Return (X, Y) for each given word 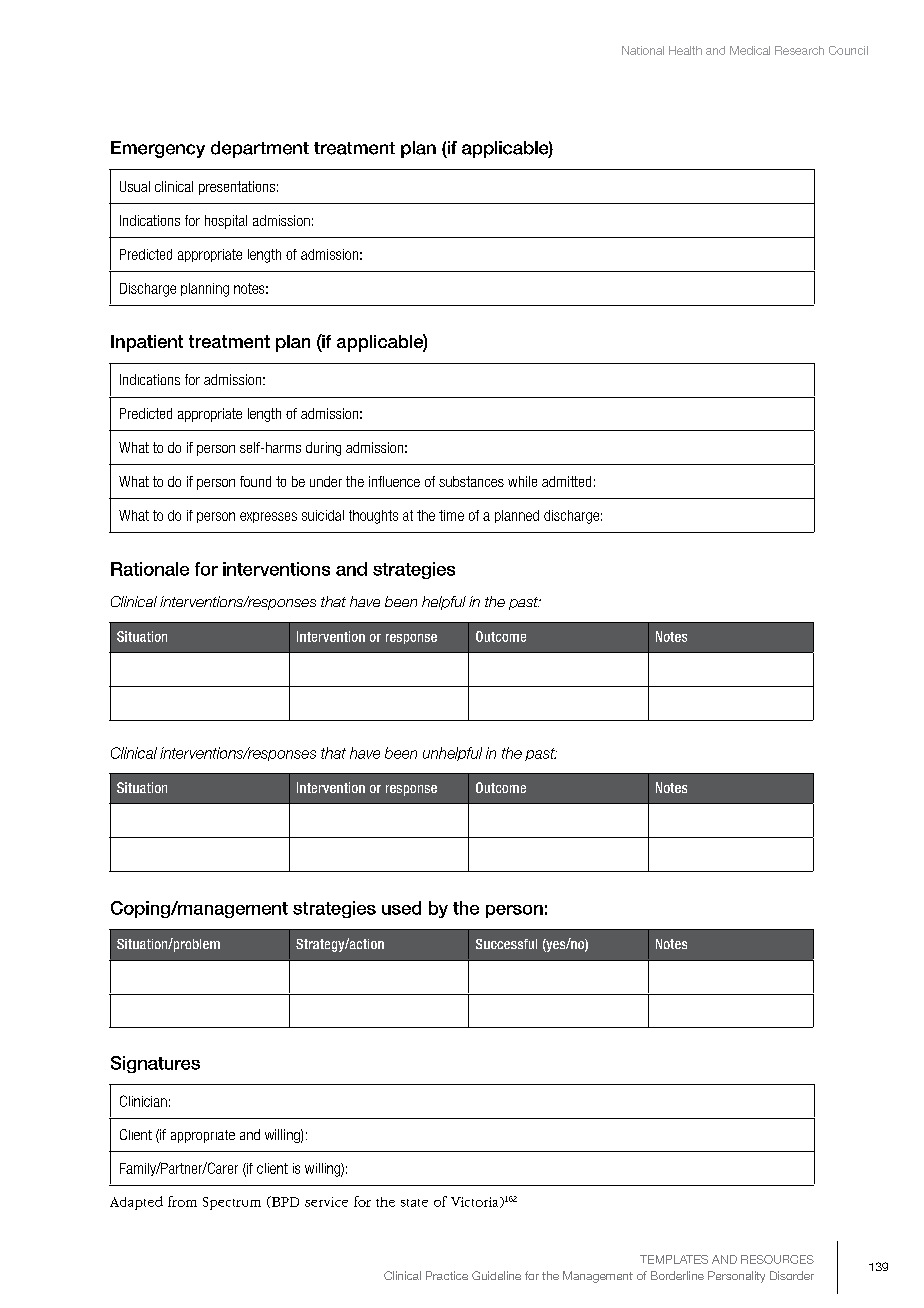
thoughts (373, 517)
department (260, 149)
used (401, 908)
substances (471, 481)
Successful (506, 944)
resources (777, 1259)
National (643, 50)
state (414, 1203)
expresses (268, 517)
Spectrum (232, 1203)
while (522, 481)
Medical (750, 50)
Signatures (155, 1064)
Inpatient (147, 343)
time (451, 515)
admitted (566, 481)
